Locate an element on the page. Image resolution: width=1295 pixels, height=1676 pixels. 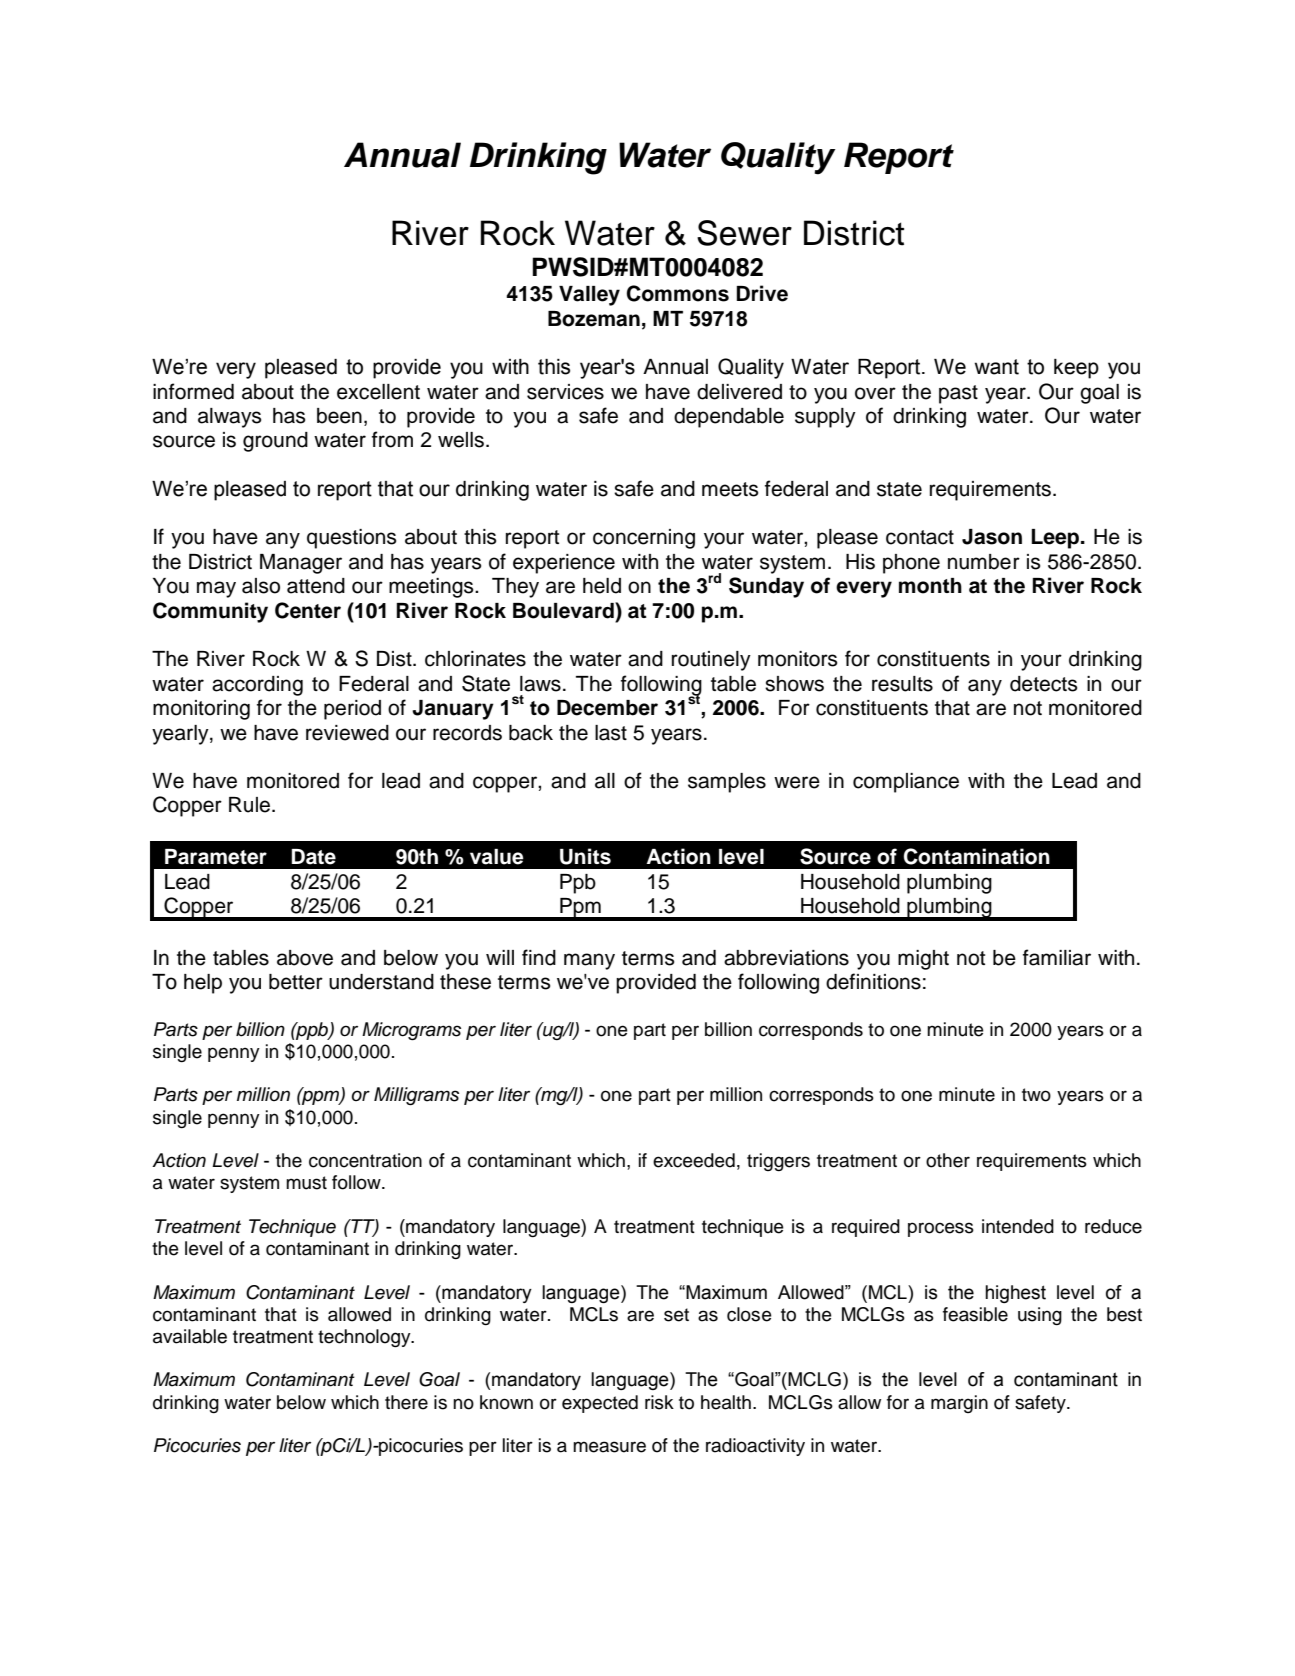
there is located at coordinates (406, 1402).
